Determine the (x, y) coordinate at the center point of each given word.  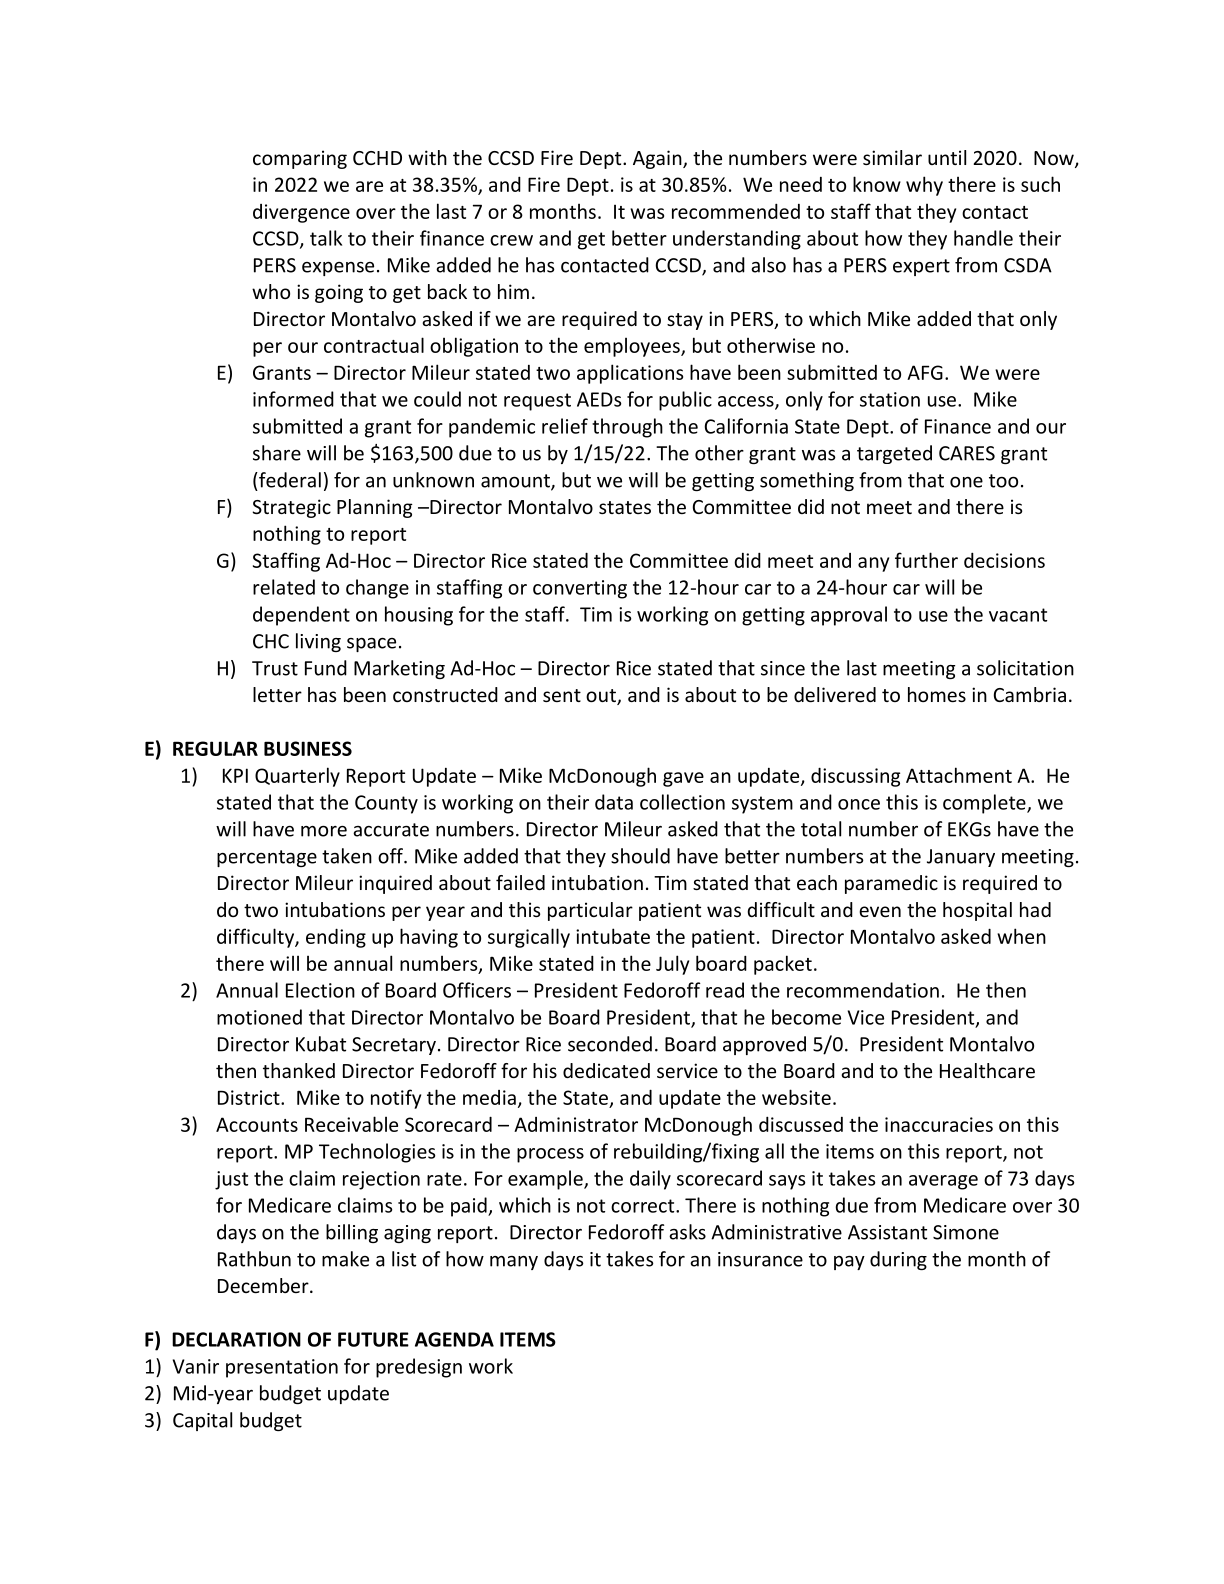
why (924, 186)
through (627, 428)
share (277, 453)
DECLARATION (236, 1339)
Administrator (576, 1124)
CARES (967, 453)
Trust (275, 668)
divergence (301, 213)
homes (937, 694)
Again (658, 159)
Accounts (257, 1124)
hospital (977, 911)
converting (580, 589)
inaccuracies (939, 1124)
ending (336, 938)
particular (590, 911)
